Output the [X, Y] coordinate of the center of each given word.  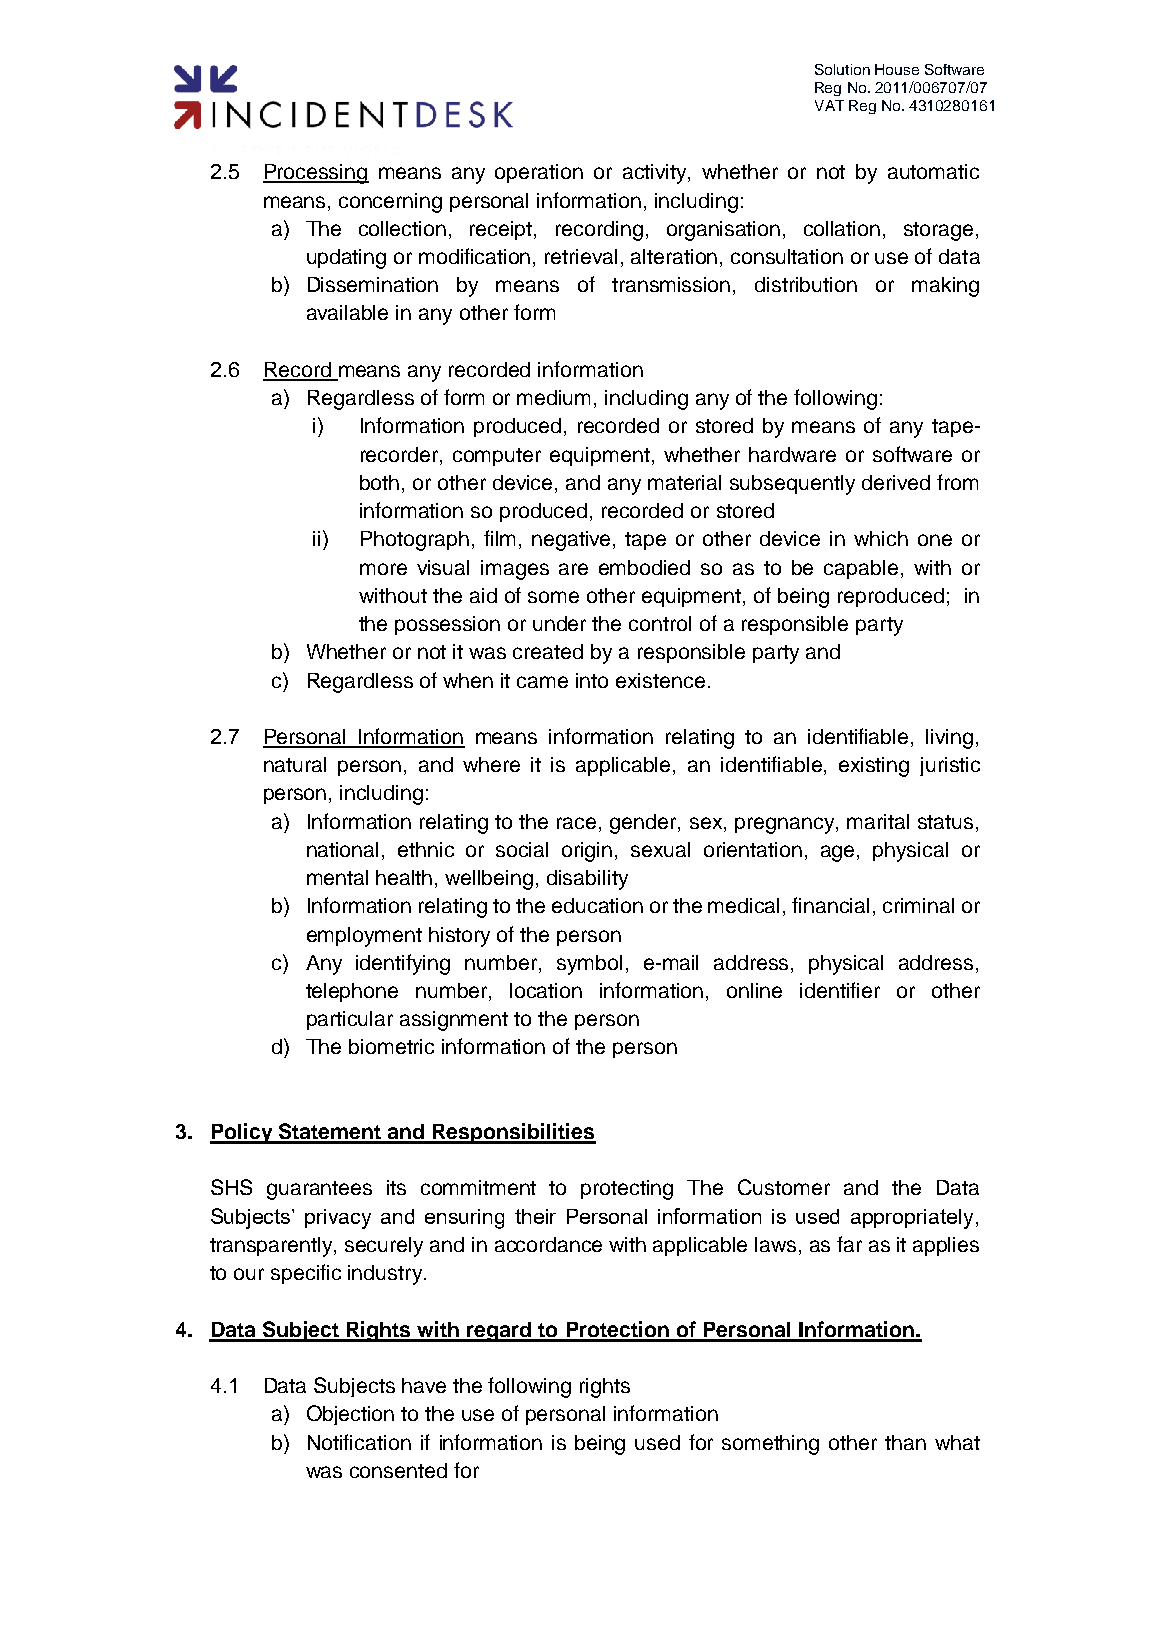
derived [896, 482]
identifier [840, 990]
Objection [350, 1415]
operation [539, 173]
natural [295, 764]
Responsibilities [513, 1133]
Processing [316, 174]
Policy [242, 1133]
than [905, 1442]
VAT [829, 105]
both [379, 482]
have [424, 1385]
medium [553, 397]
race [576, 823]
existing [874, 767]
